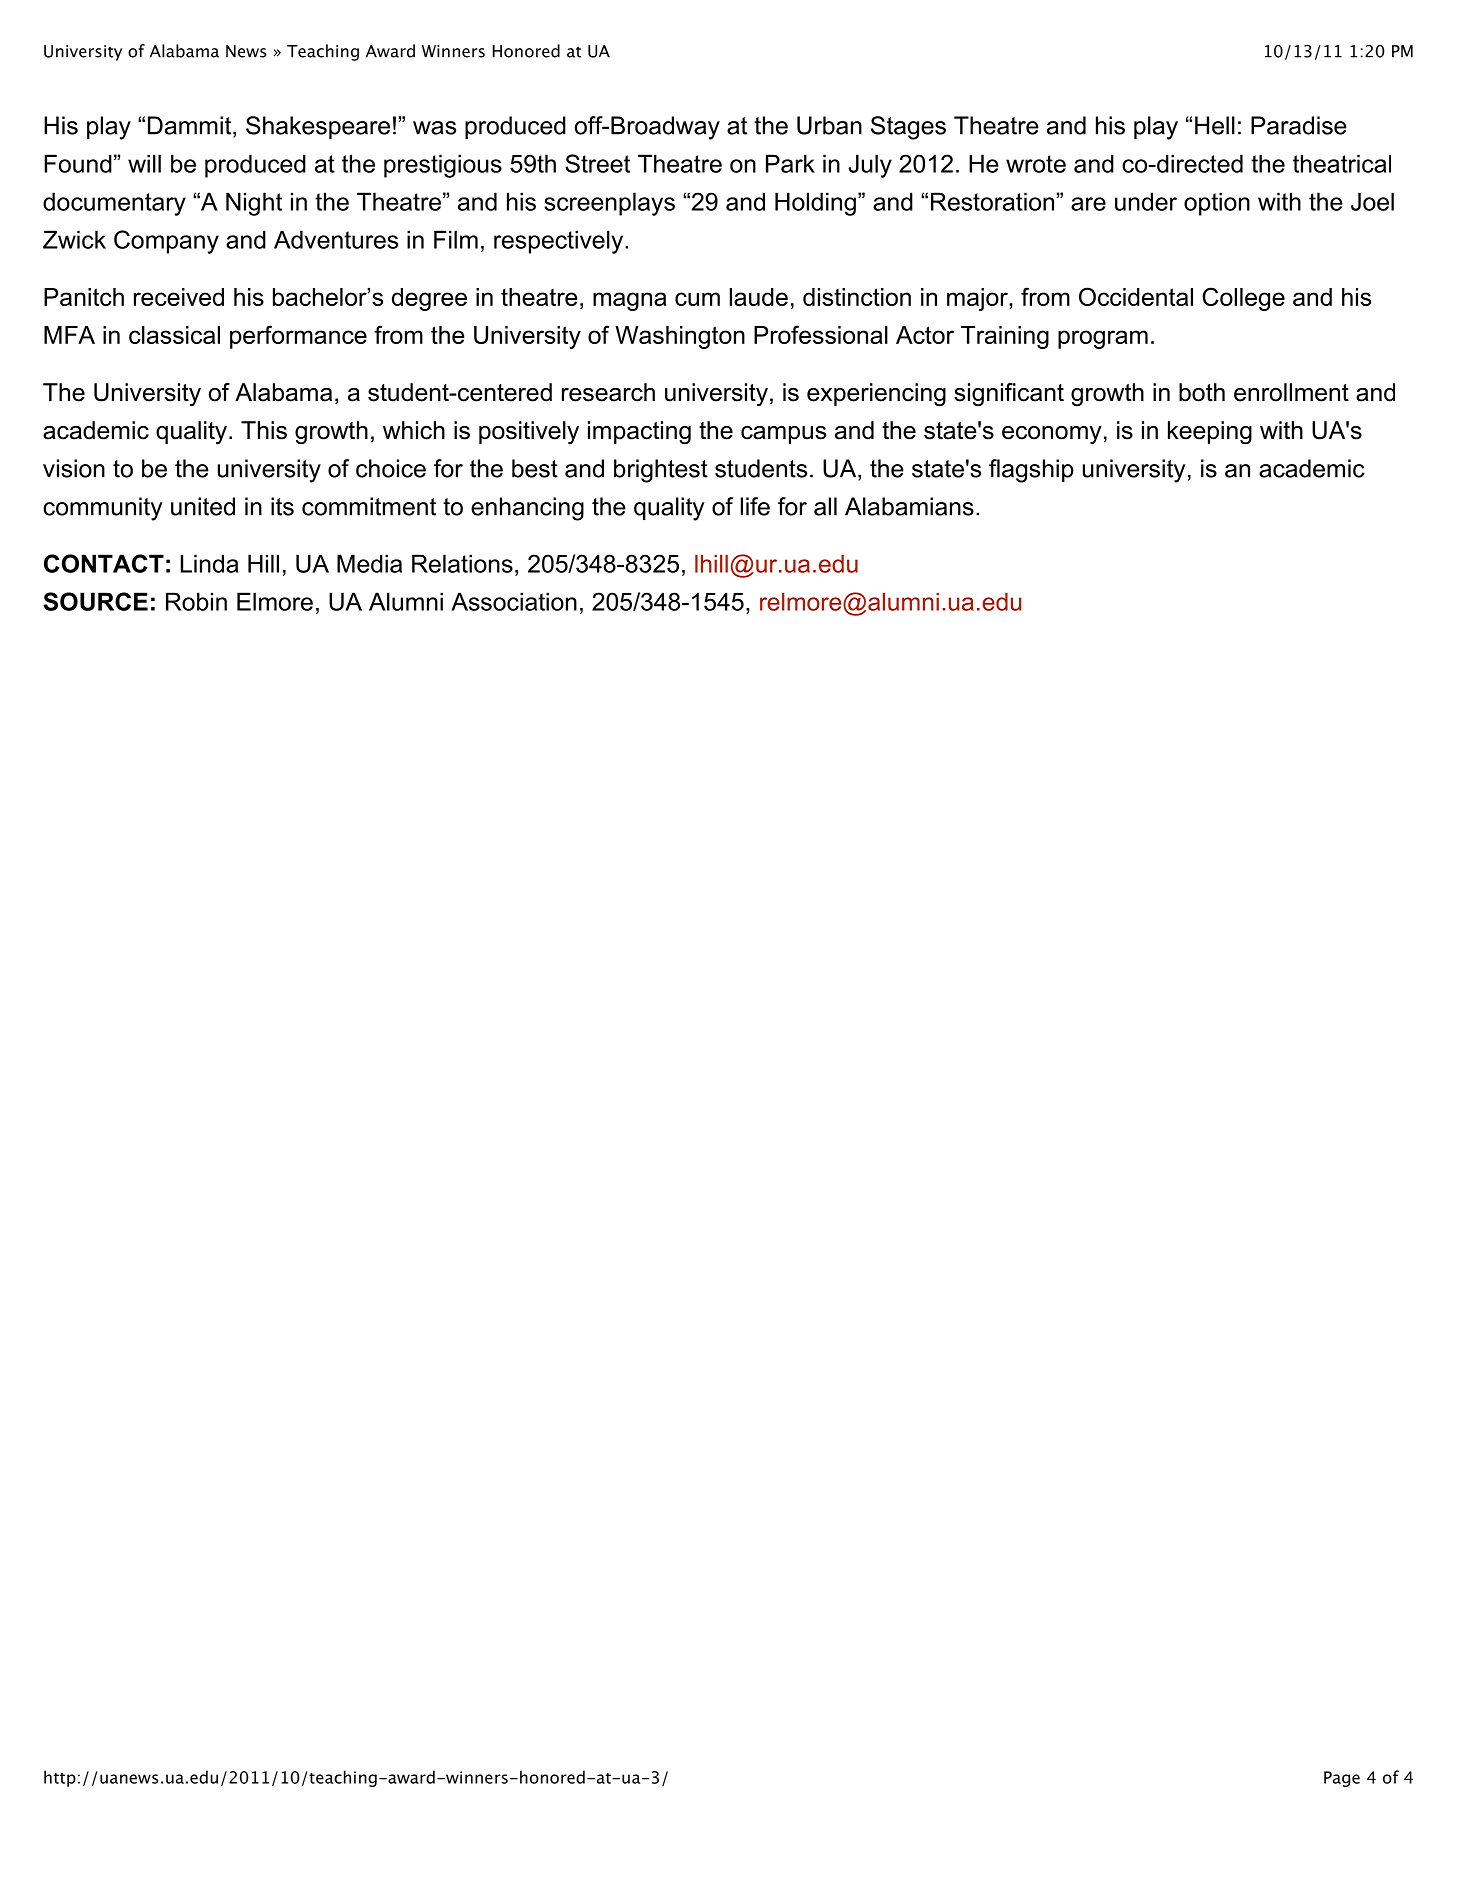 This document has height=1886, width=1457. What do you see at coordinates (1217, 204) in the document?
I see `option` at bounding box center [1217, 204].
